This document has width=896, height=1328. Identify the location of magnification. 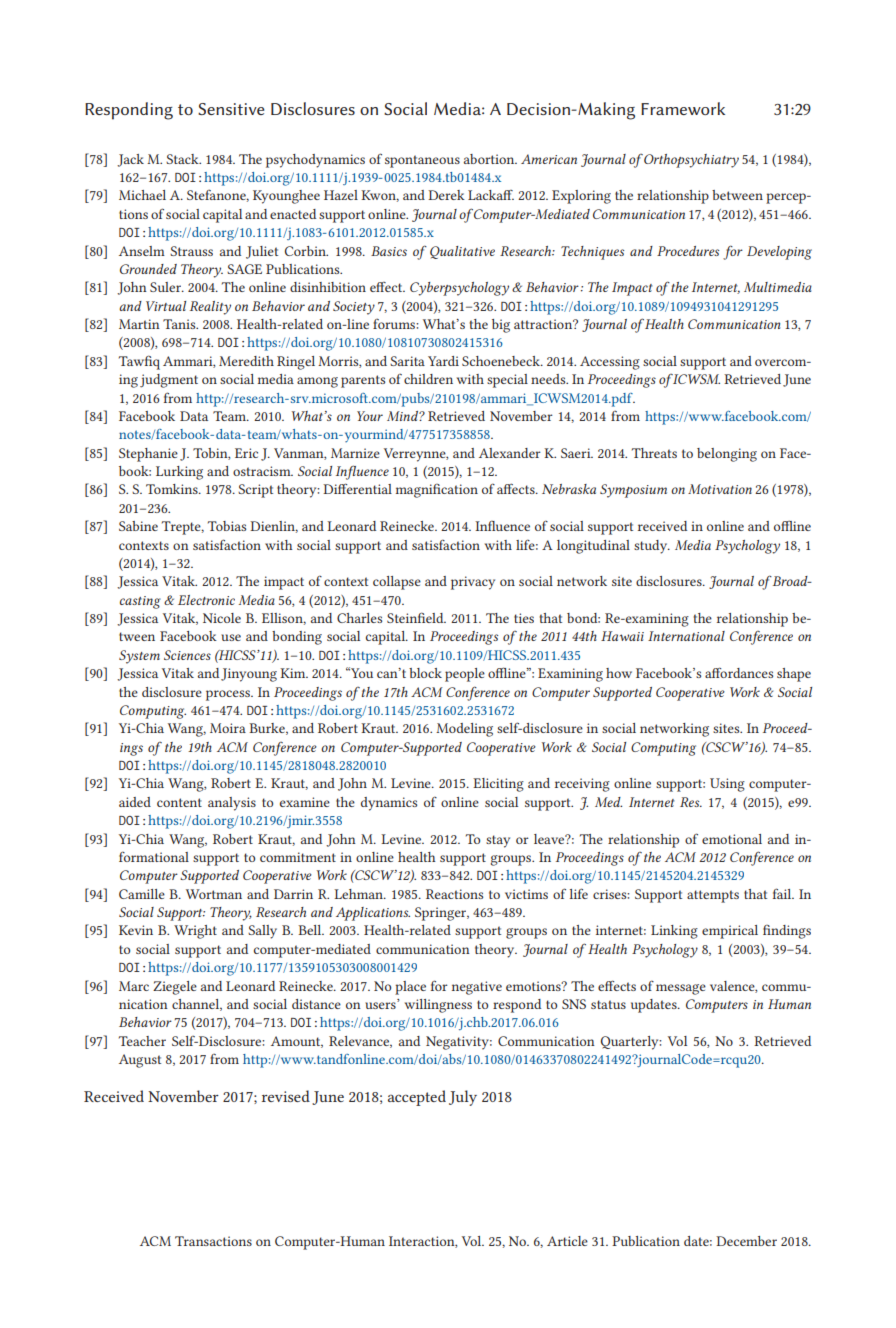
(437, 491).
